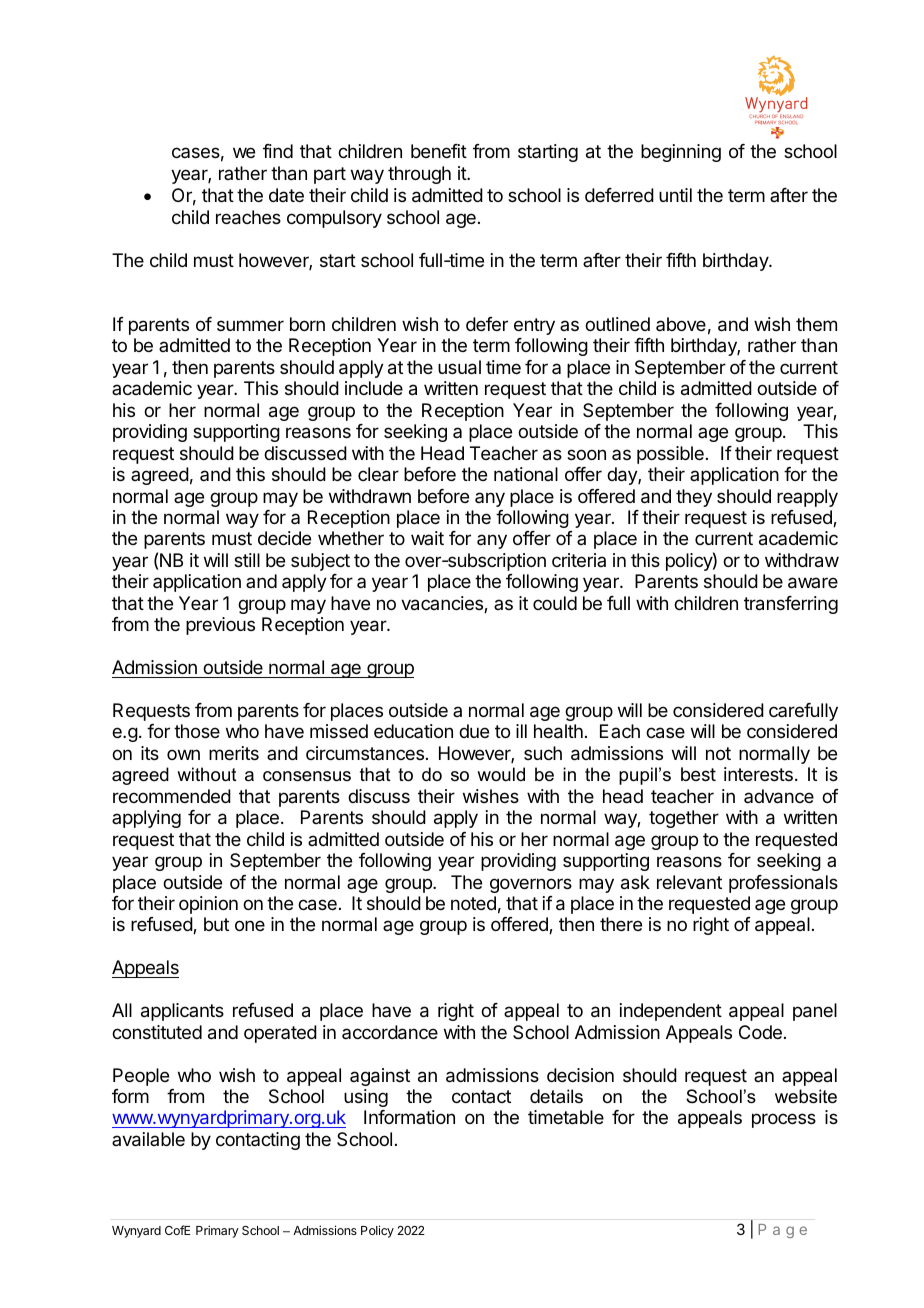  What do you see at coordinates (556, 1096) in the screenshot?
I see `details` at bounding box center [556, 1096].
